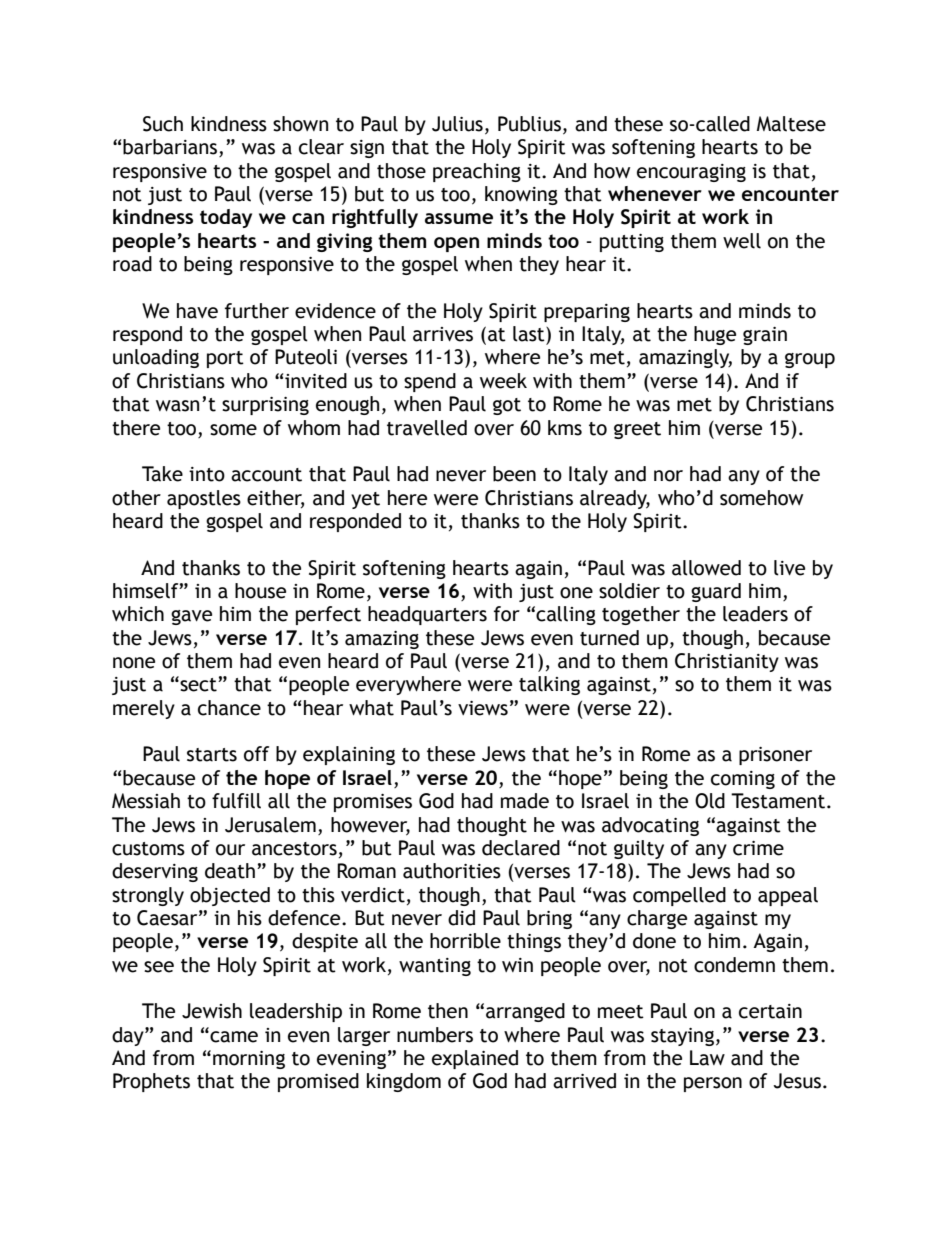 This document has width=952, height=1233. I want to click on morning, so click(249, 1060).
